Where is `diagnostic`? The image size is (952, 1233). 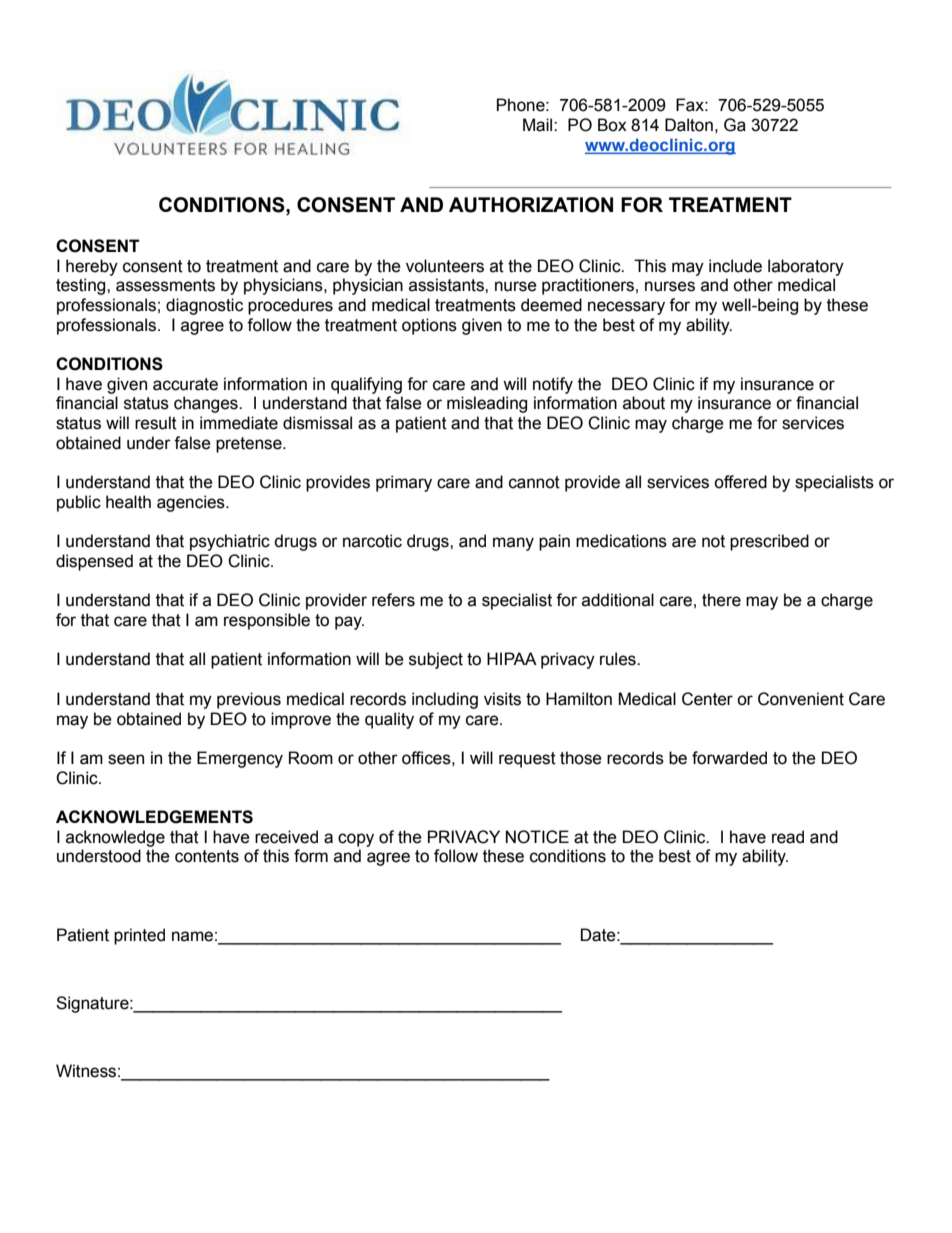
diagnostic is located at coordinates (204, 306).
